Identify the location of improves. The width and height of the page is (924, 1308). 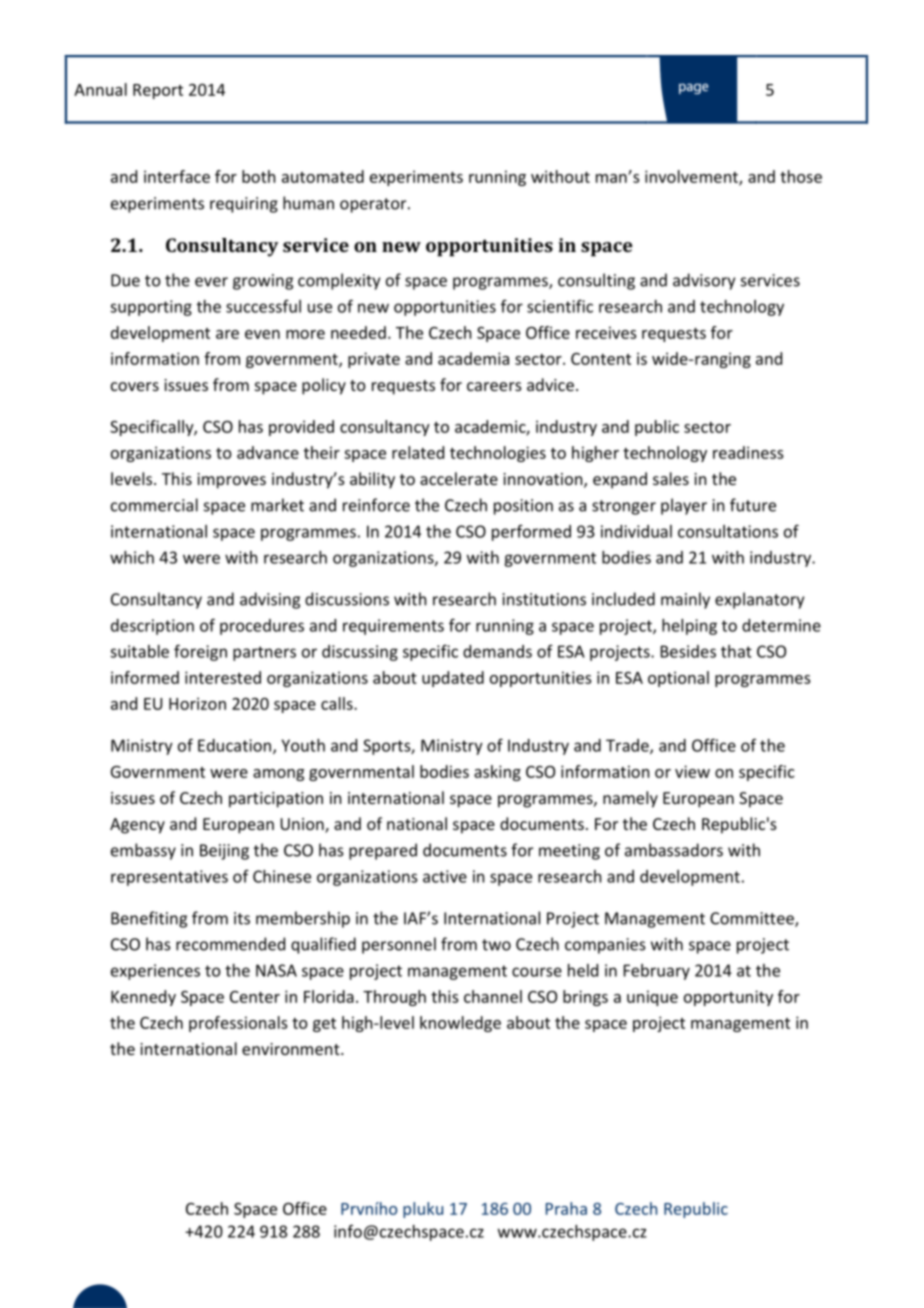
(231, 481).
